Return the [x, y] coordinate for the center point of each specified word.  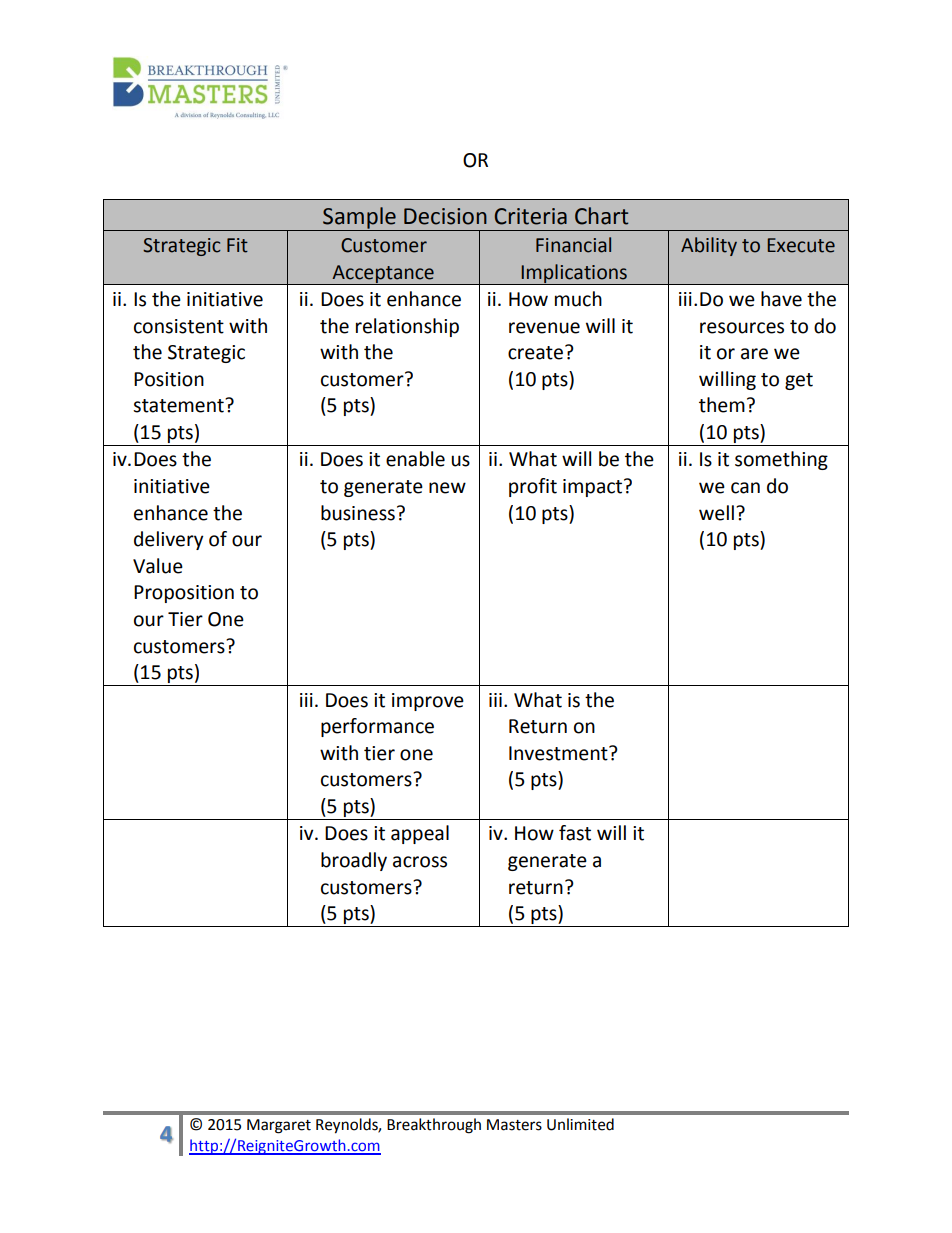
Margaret [279, 1126]
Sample [359, 219]
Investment [559, 753]
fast [575, 833]
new [447, 488]
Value [158, 566]
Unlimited [580, 1124]
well [716, 513]
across [420, 862]
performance [377, 727]
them [722, 405]
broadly [354, 861]
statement [179, 405]
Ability [709, 246]
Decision [445, 216]
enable [415, 459]
